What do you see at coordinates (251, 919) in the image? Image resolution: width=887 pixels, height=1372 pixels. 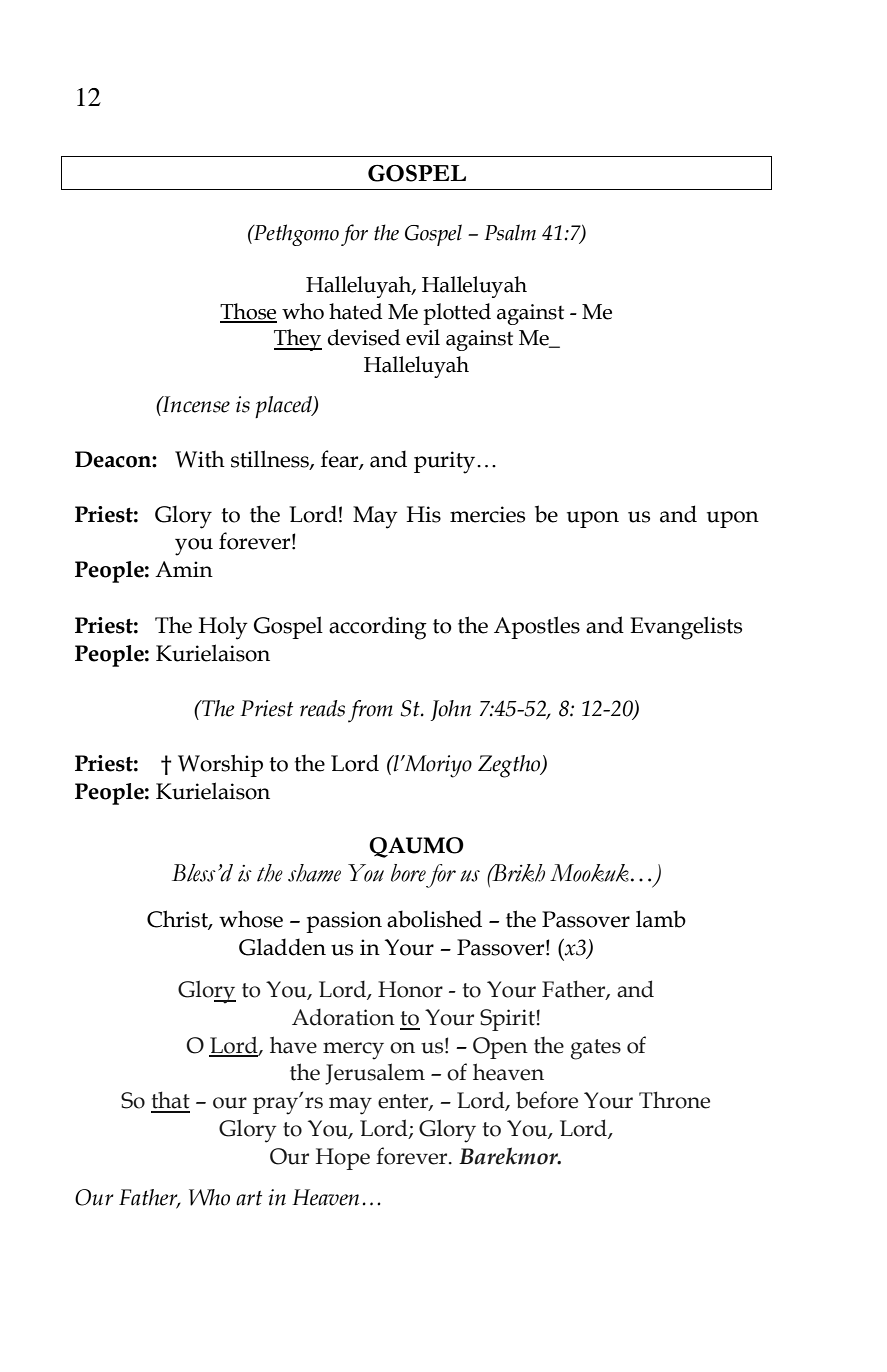 I see `whose` at bounding box center [251, 919].
